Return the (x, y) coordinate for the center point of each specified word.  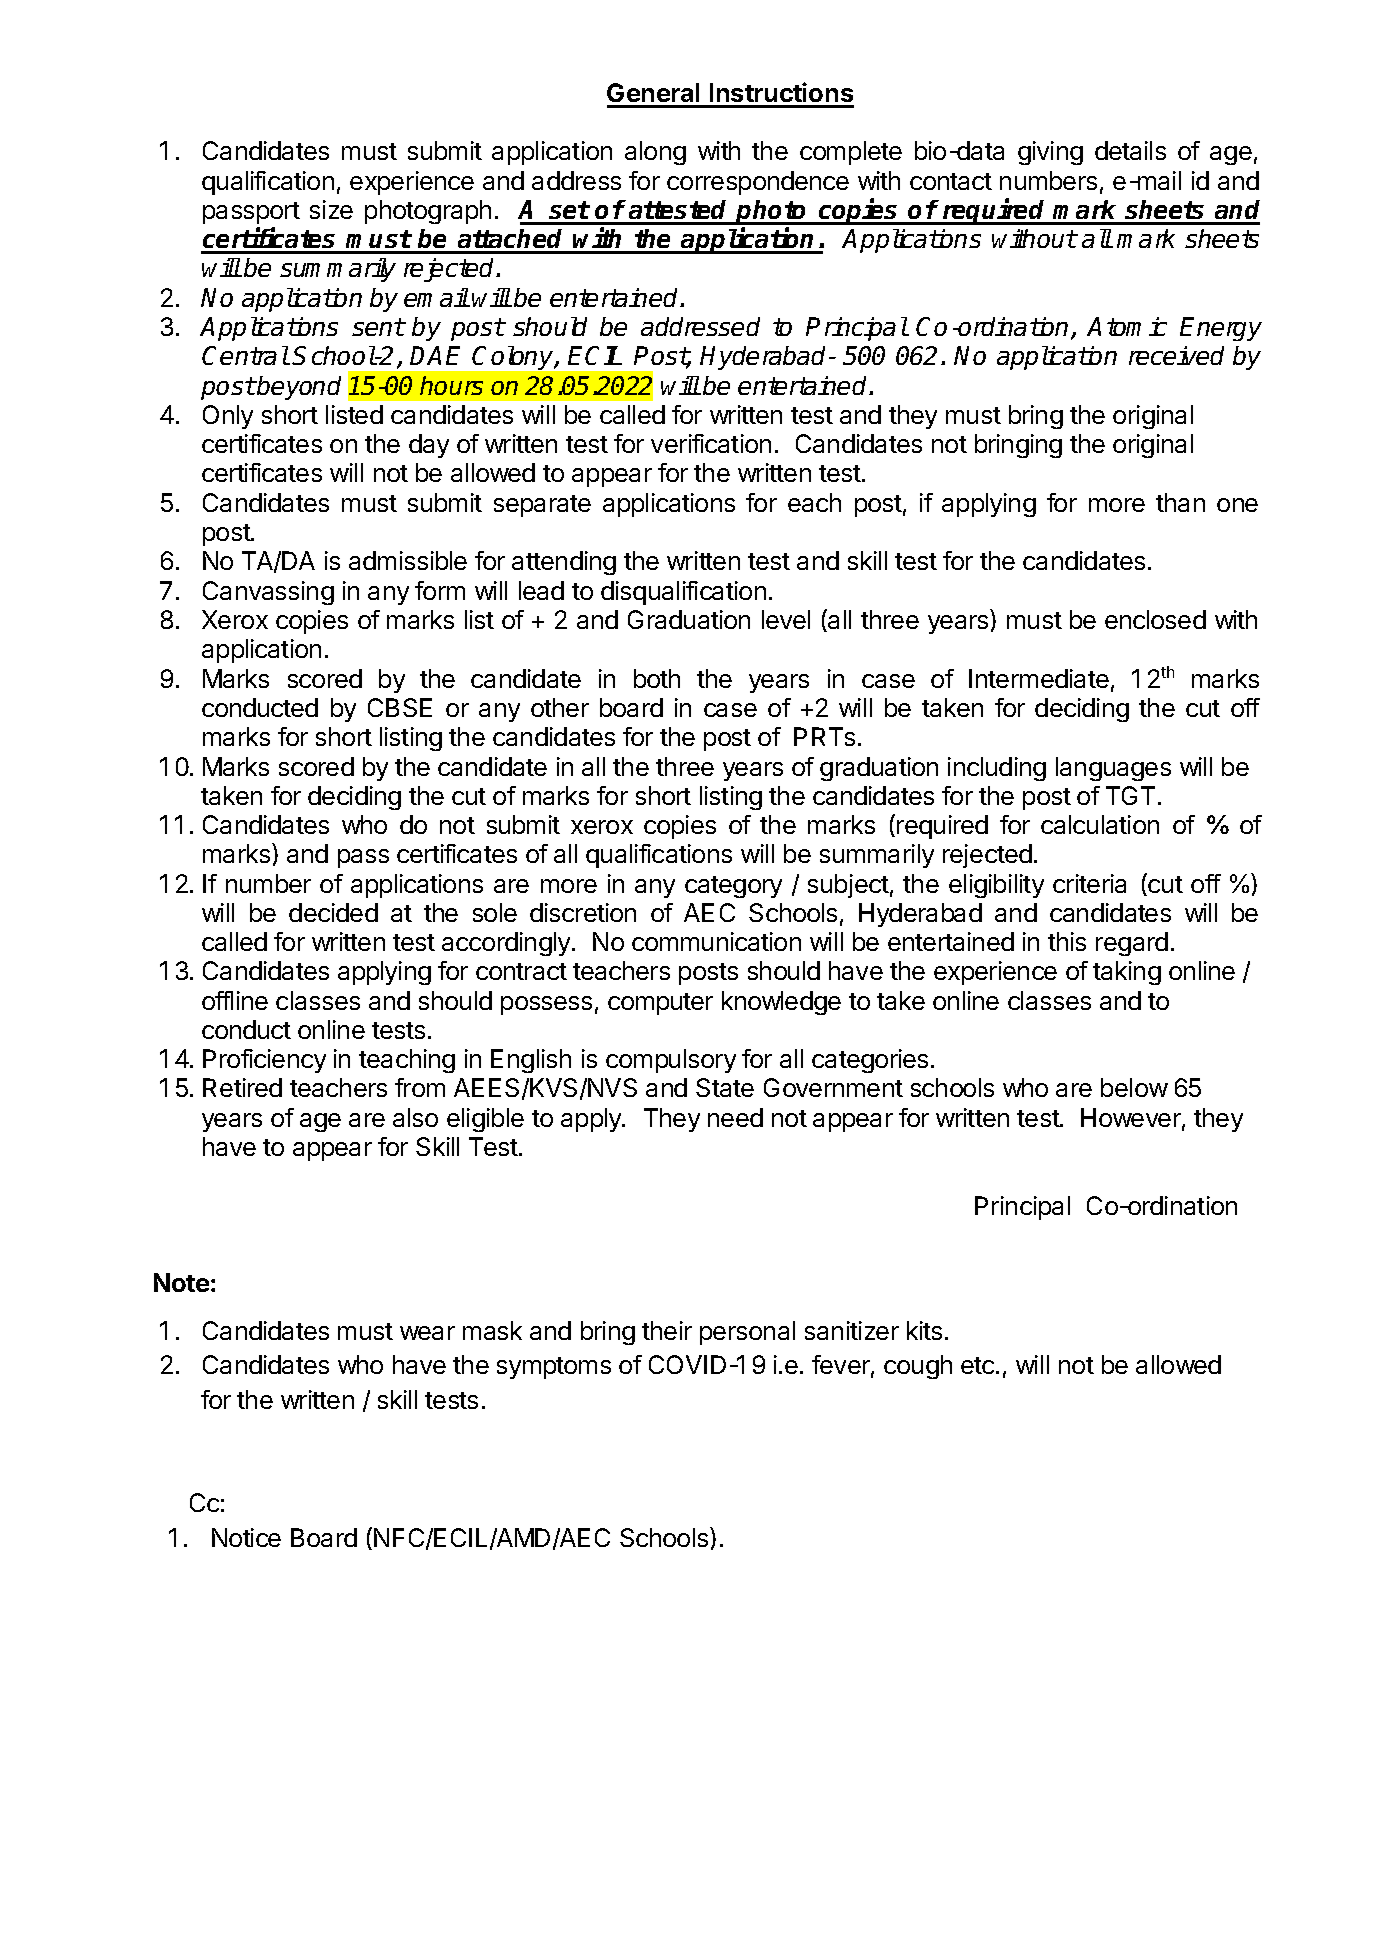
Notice (246, 1537)
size (331, 209)
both (657, 678)
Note (181, 1282)
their (667, 1330)
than (1180, 502)
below (1134, 1087)
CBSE (400, 707)
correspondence (758, 183)
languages (1113, 769)
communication (716, 941)
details (1130, 150)
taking (1127, 973)
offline (235, 1000)
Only (228, 417)
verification (711, 443)
